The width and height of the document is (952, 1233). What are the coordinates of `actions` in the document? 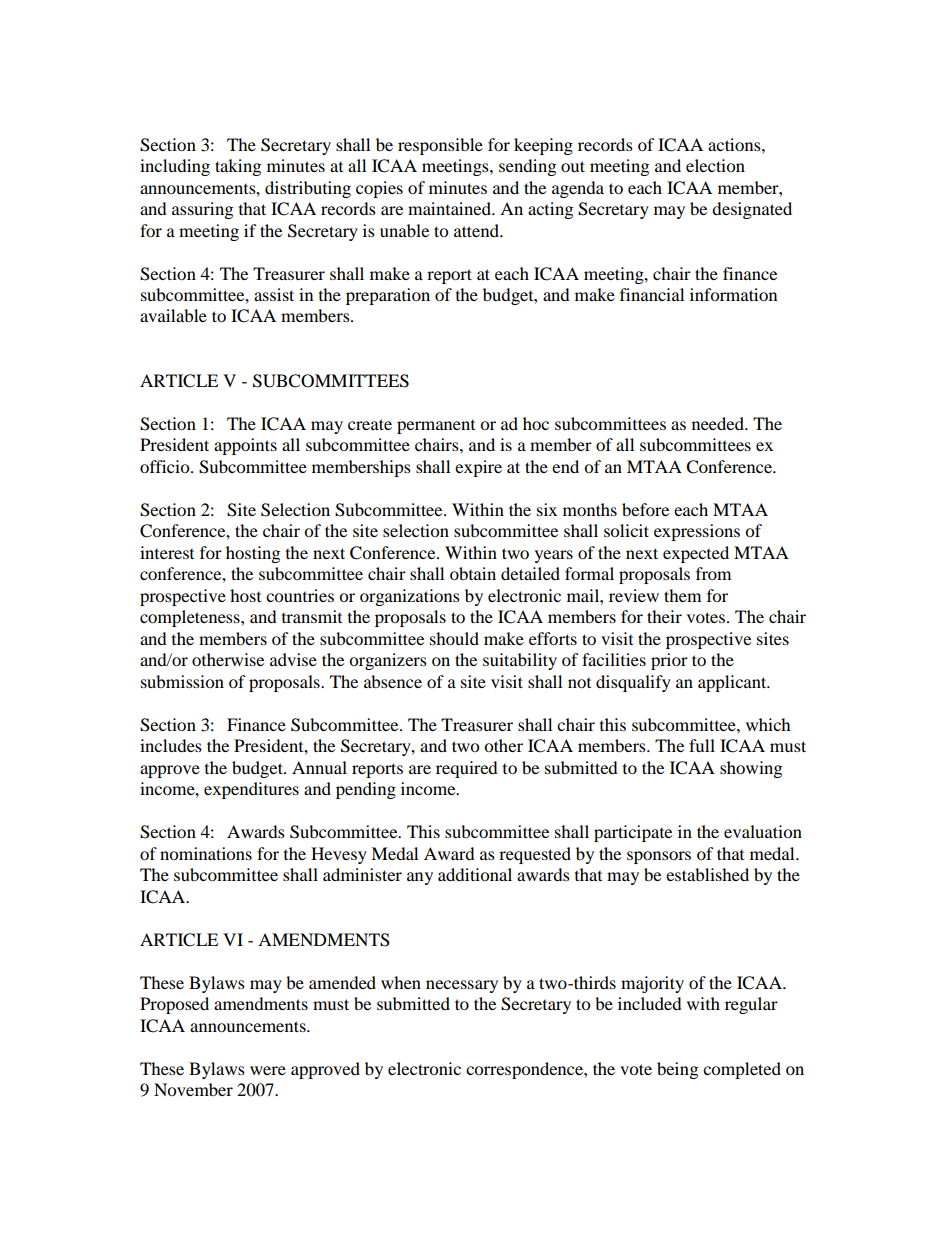 It's located at (735, 144).
